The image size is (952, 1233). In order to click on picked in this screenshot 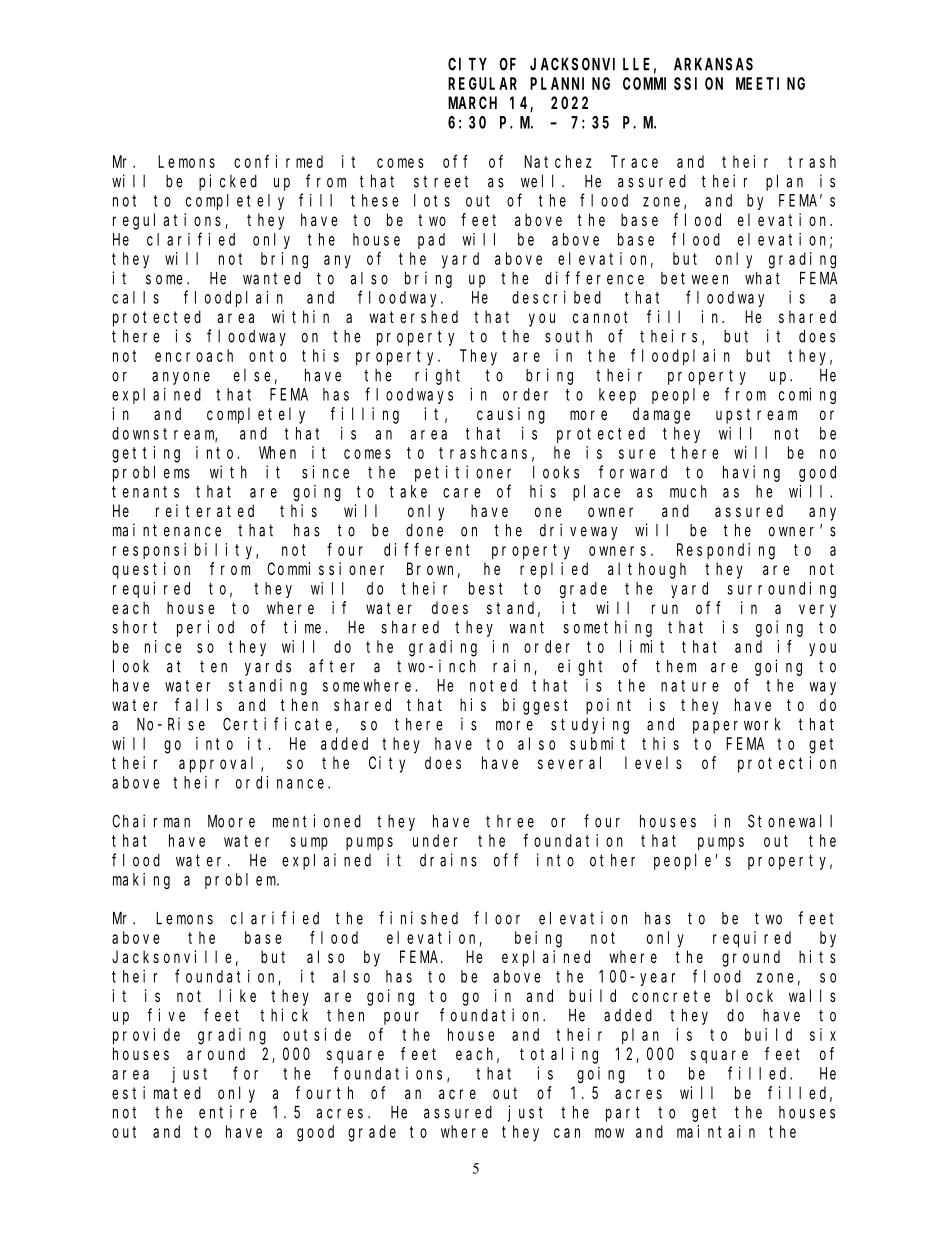, I will do `click(228, 182)`.
